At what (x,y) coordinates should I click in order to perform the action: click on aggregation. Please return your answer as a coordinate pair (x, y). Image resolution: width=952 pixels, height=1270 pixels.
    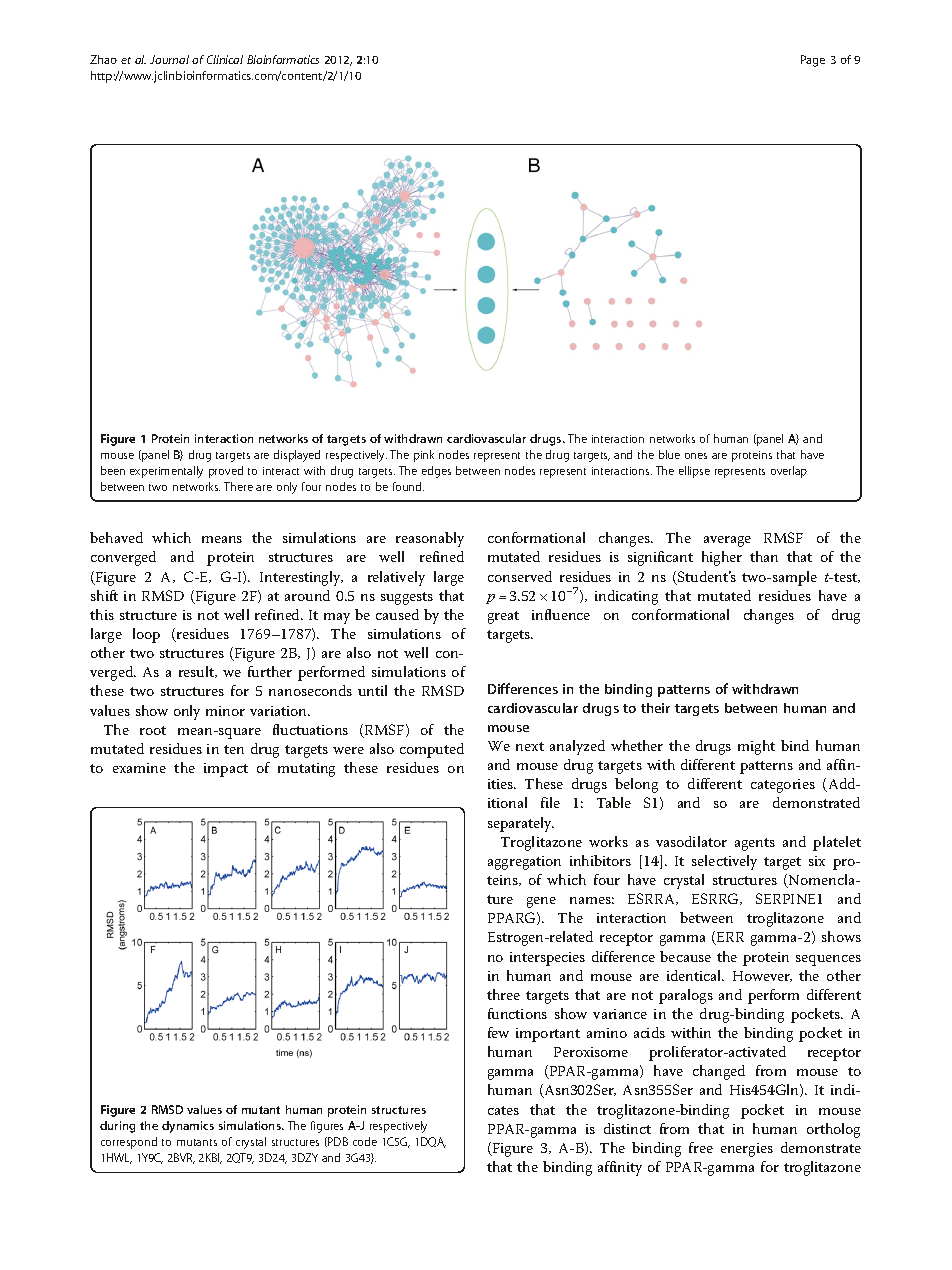
    Looking at the image, I should click on (524, 863).
